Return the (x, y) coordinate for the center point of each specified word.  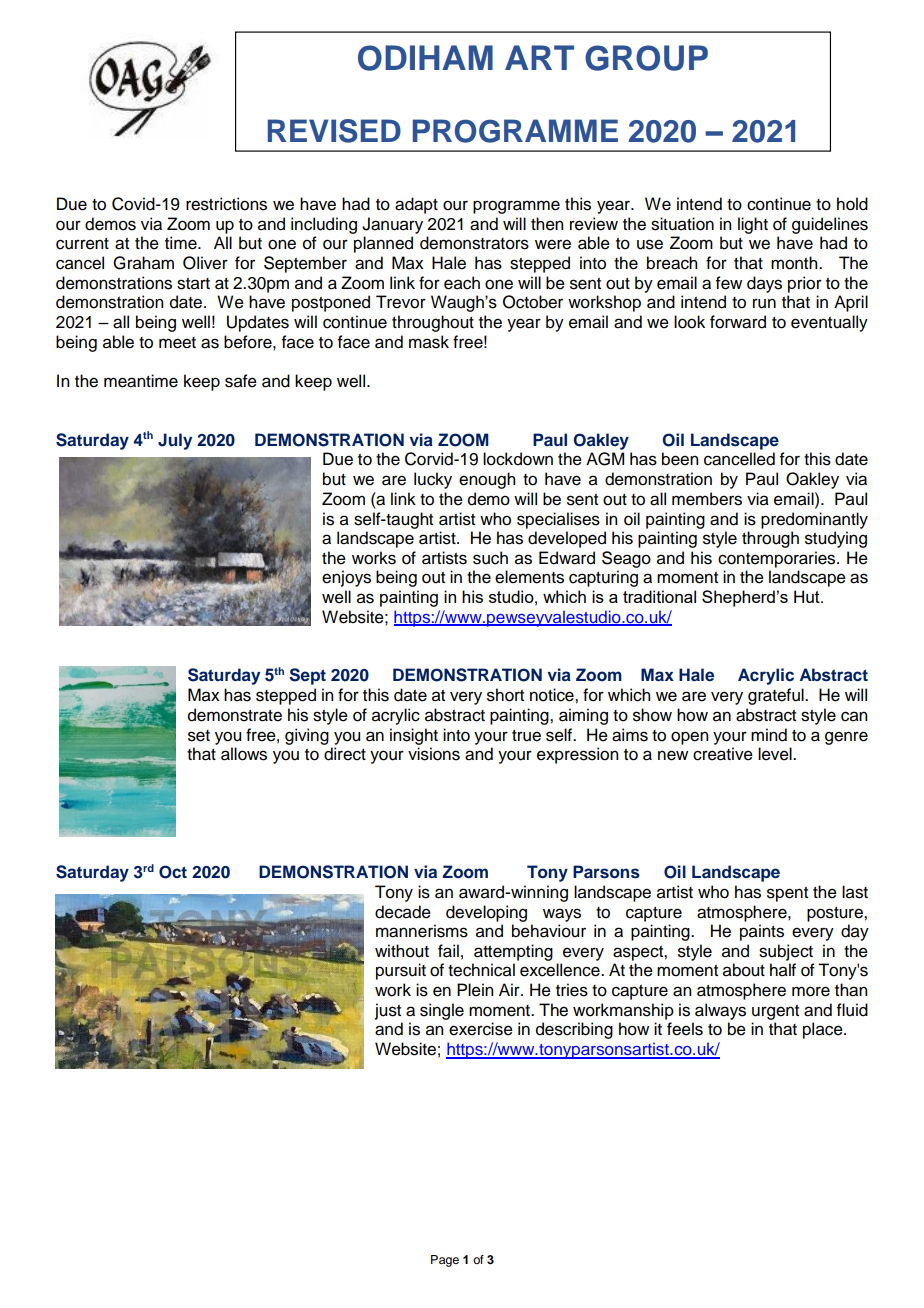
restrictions (226, 204)
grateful (777, 696)
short (505, 695)
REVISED (334, 131)
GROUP (646, 58)
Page (445, 1261)
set (199, 736)
